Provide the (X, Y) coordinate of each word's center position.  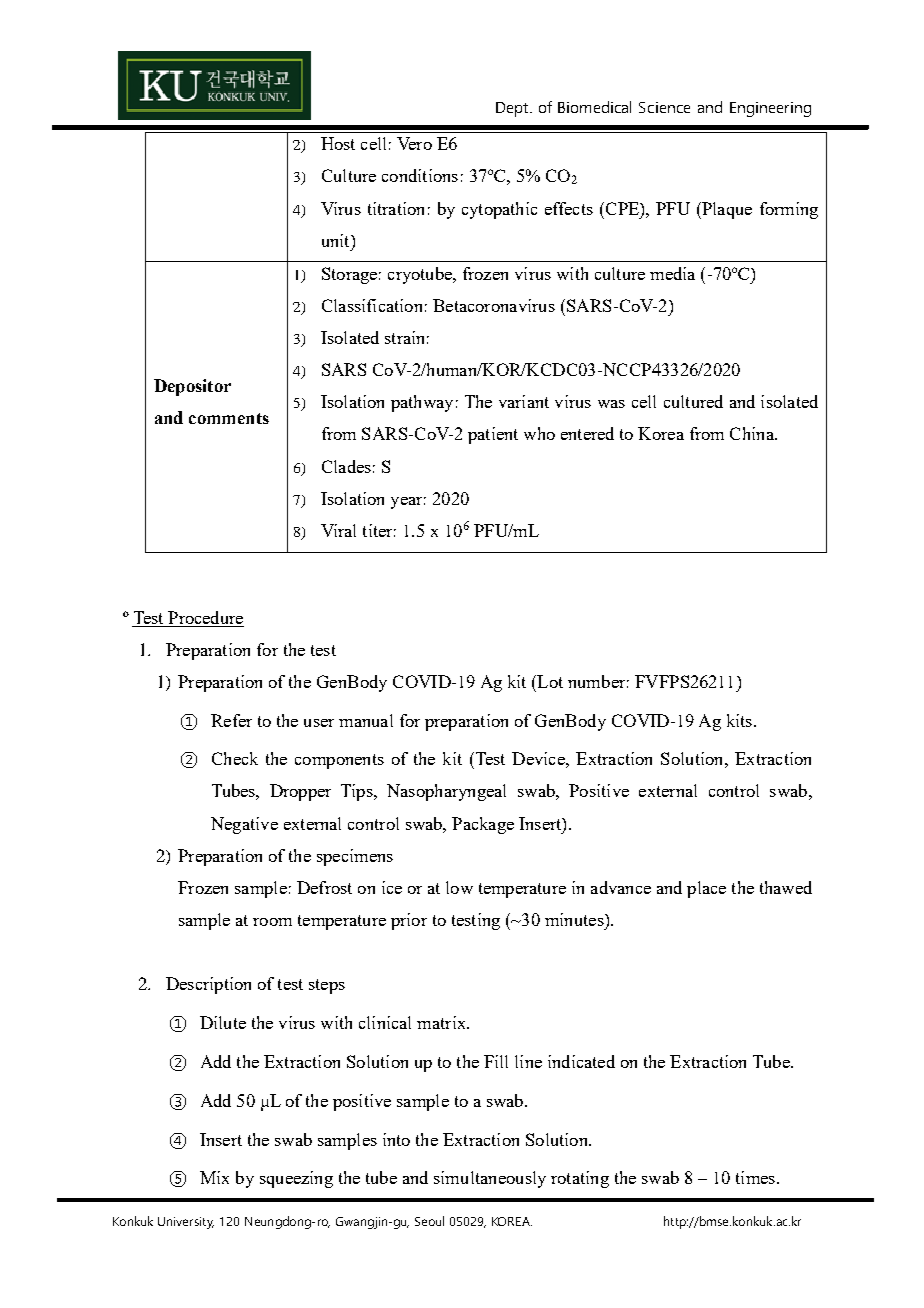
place (706, 889)
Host (338, 143)
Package (483, 825)
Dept (513, 109)
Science (664, 107)
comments (229, 418)
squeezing (296, 1179)
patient (493, 435)
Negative (244, 825)
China (753, 433)
